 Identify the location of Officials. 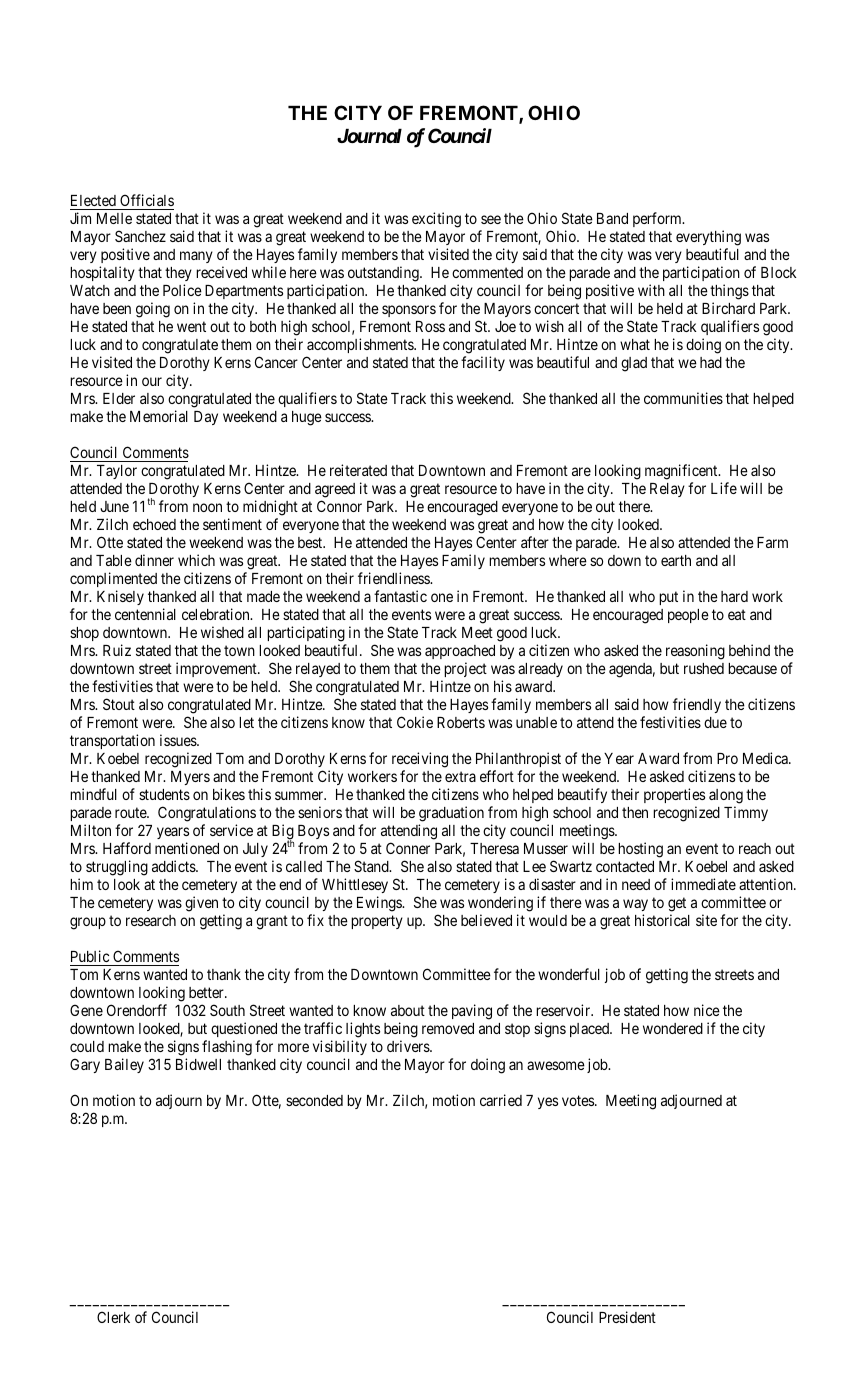
(146, 202).
